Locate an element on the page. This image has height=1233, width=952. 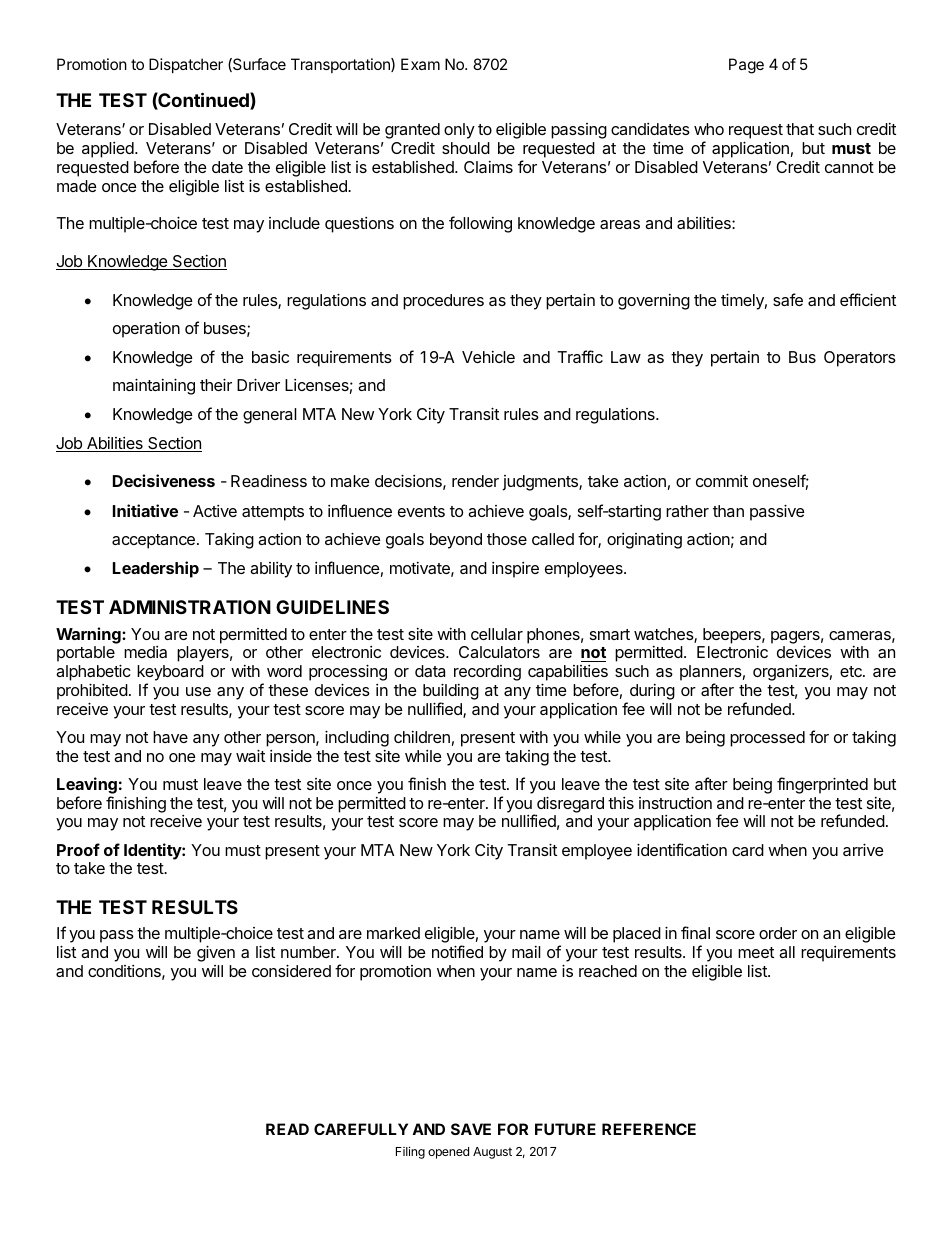
ADMINISTRATION is located at coordinates (190, 607).
